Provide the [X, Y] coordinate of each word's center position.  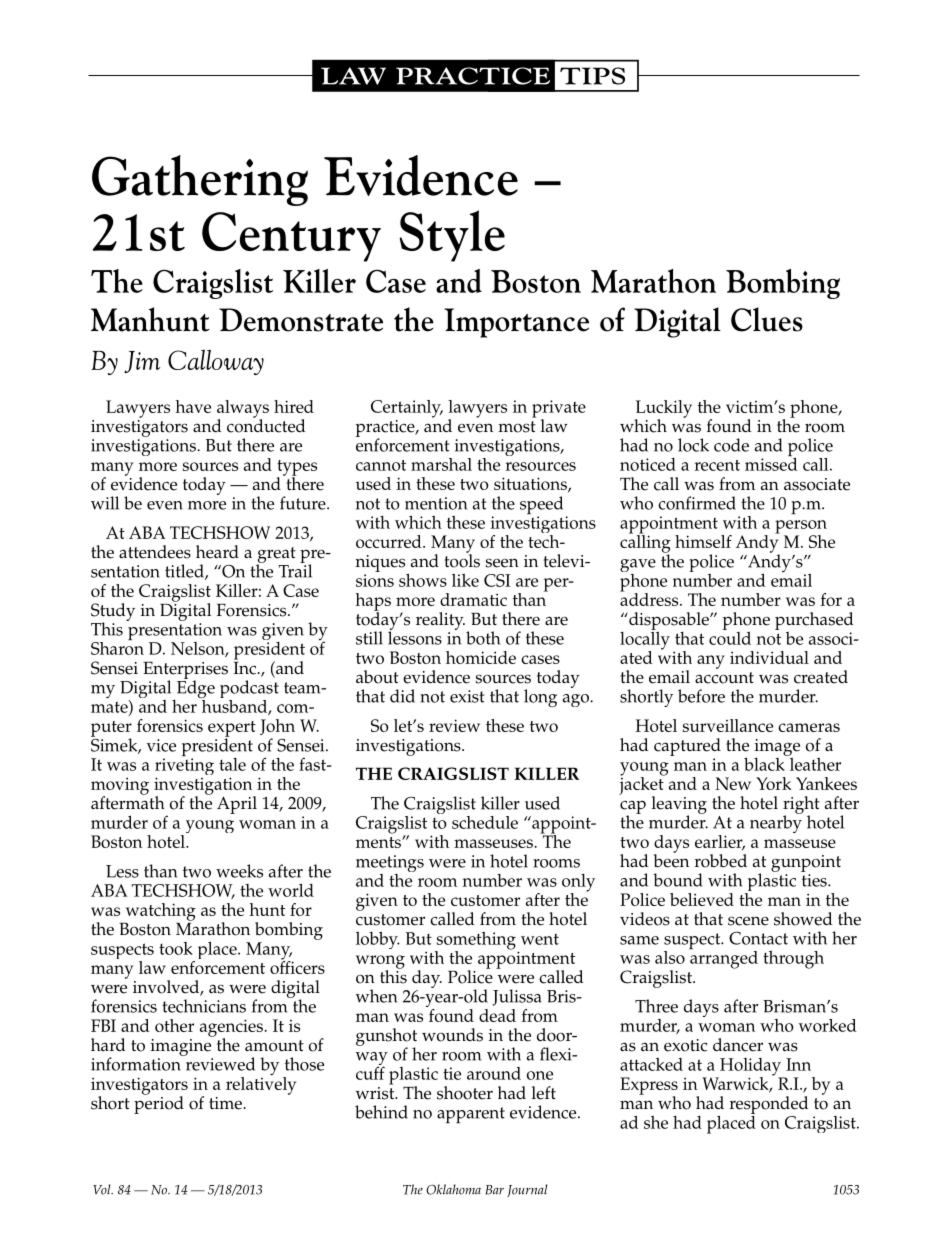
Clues [767, 319]
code [731, 445]
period [159, 1103]
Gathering [200, 180]
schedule [485, 822]
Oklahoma [453, 1189]
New [733, 783]
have [193, 406]
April [237, 805]
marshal [441, 464]
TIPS [592, 76]
